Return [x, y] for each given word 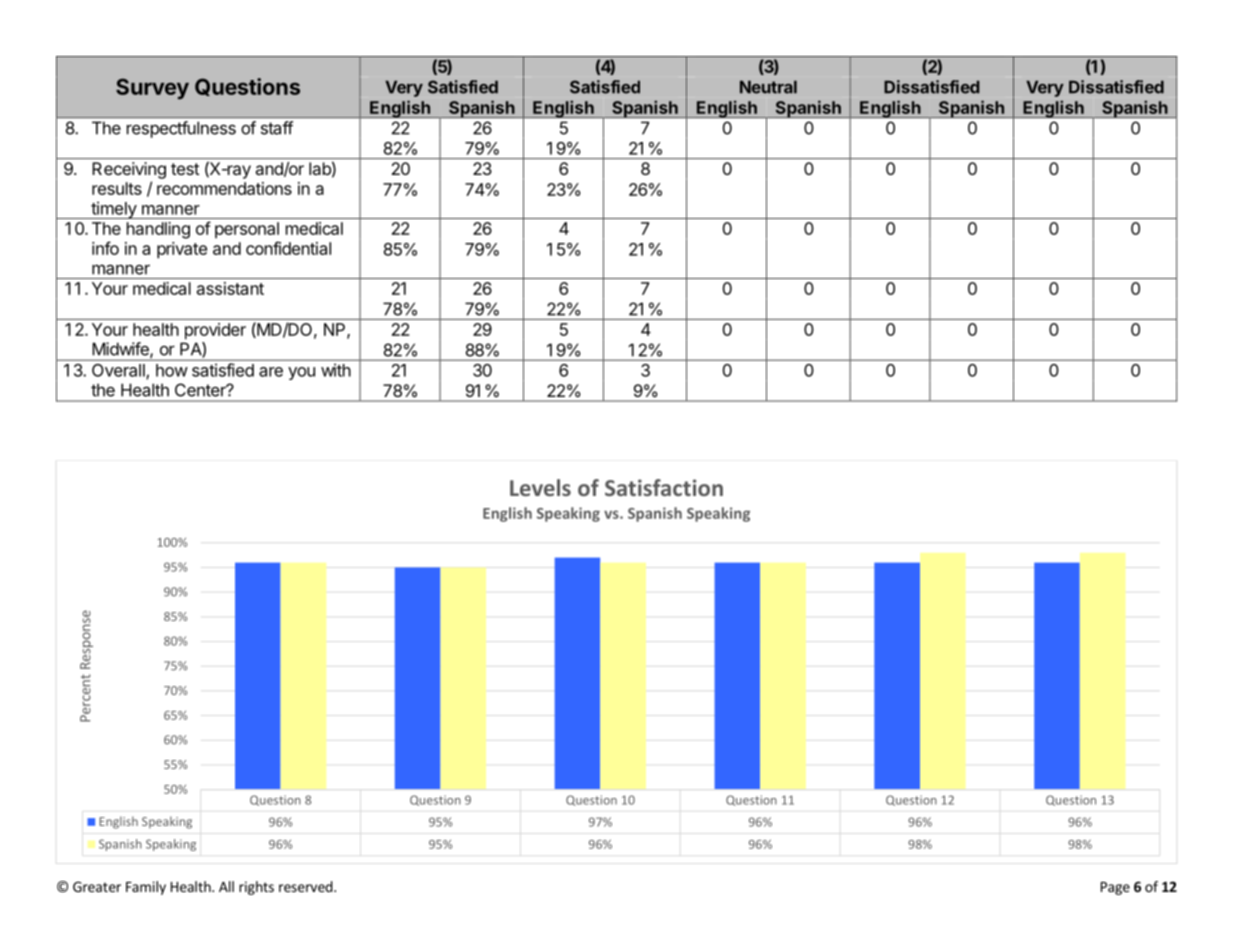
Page [1115, 888]
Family [146, 888]
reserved [307, 886]
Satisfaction [664, 487]
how [172, 370]
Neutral [768, 87]
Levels [540, 487]
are [271, 372]
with [336, 370]
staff [277, 128]
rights [256, 888]
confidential [288, 248]
